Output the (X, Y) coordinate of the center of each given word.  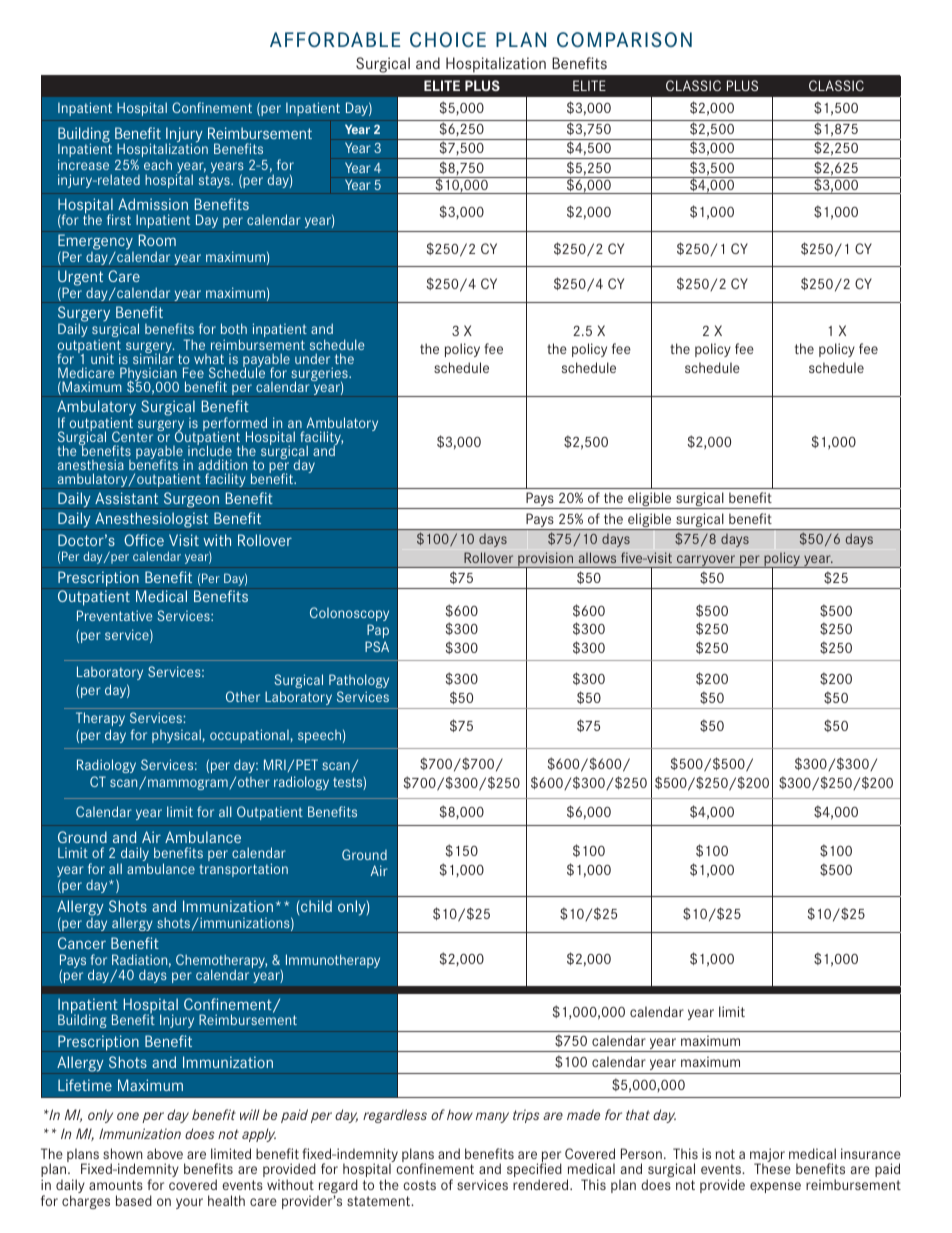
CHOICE (448, 39)
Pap (378, 631)
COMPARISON (624, 39)
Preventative (114, 615)
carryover (706, 561)
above (165, 1153)
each (158, 165)
